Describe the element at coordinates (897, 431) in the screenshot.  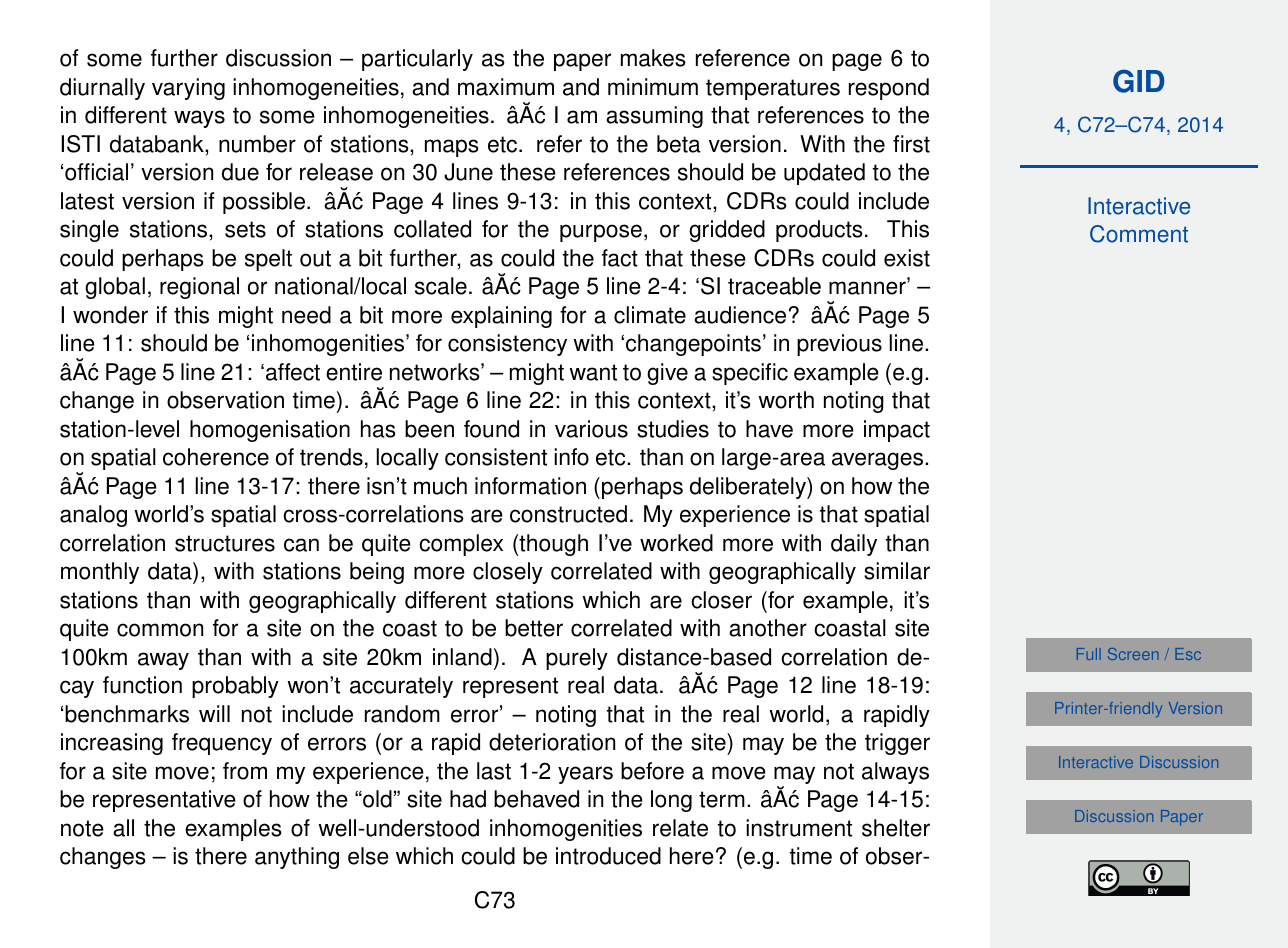
I see `impact` at that location.
